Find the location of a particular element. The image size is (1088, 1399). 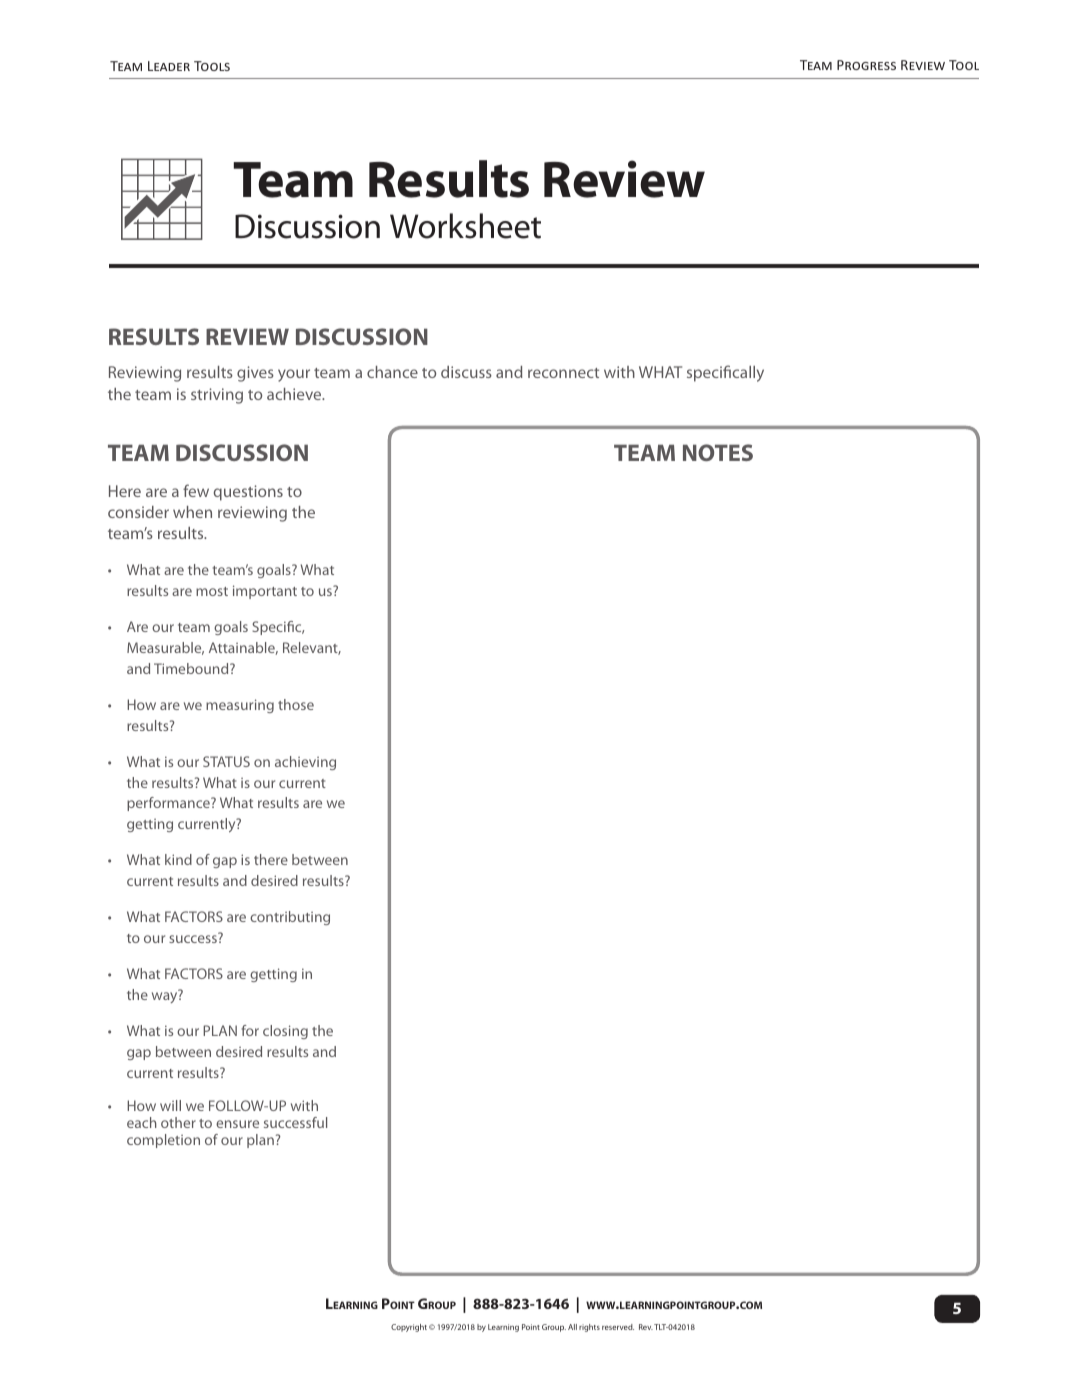

Worksheet is located at coordinates (465, 226).
